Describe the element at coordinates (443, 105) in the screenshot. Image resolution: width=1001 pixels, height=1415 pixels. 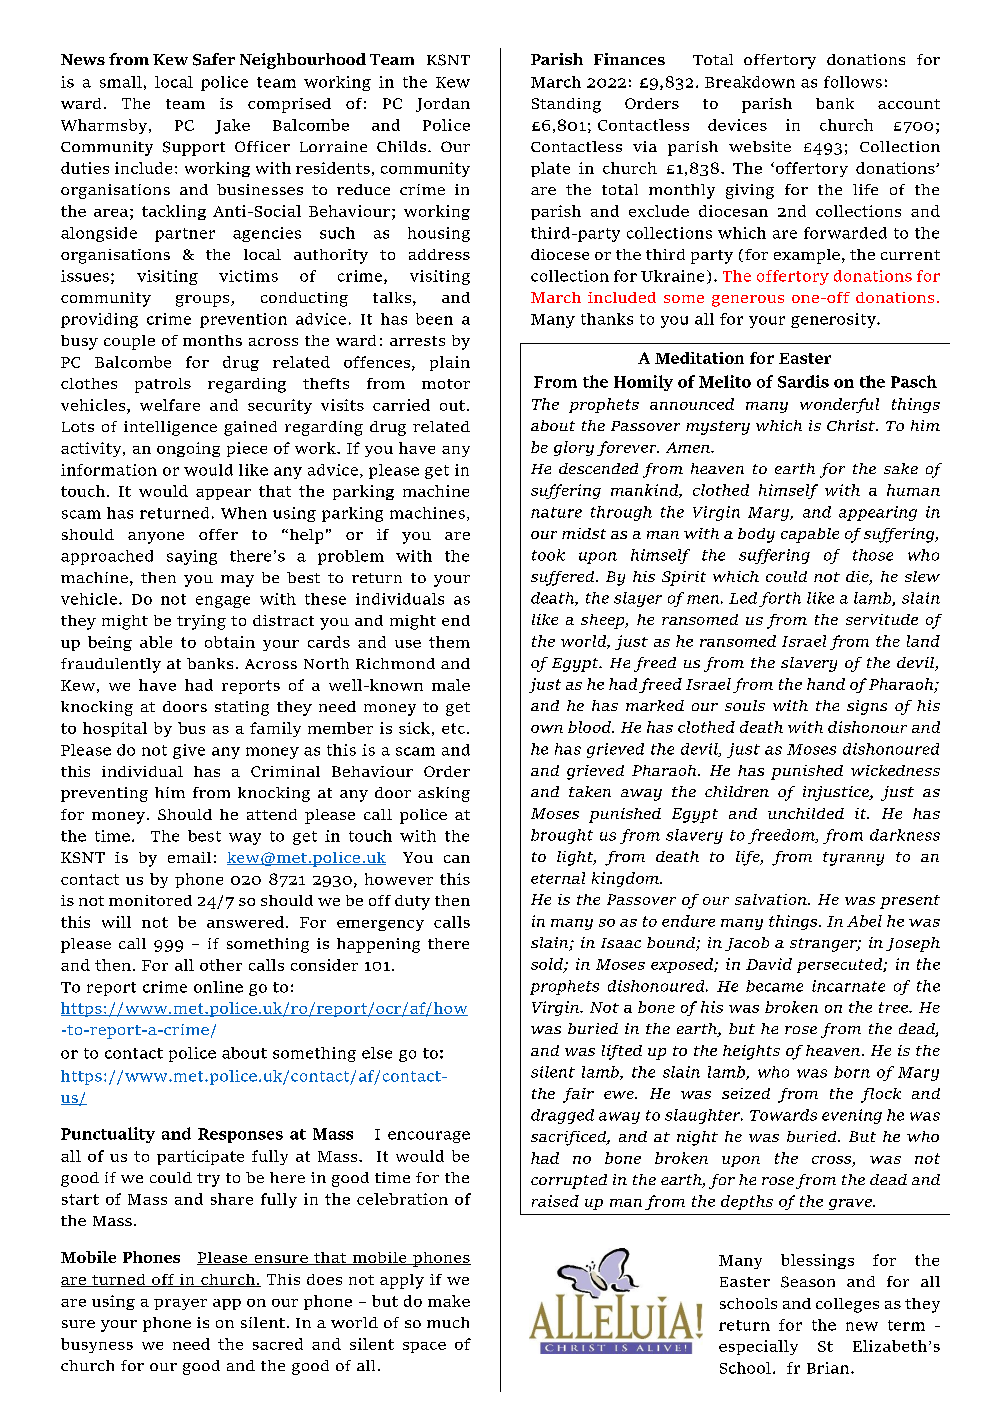
I see `Jordan` at that location.
